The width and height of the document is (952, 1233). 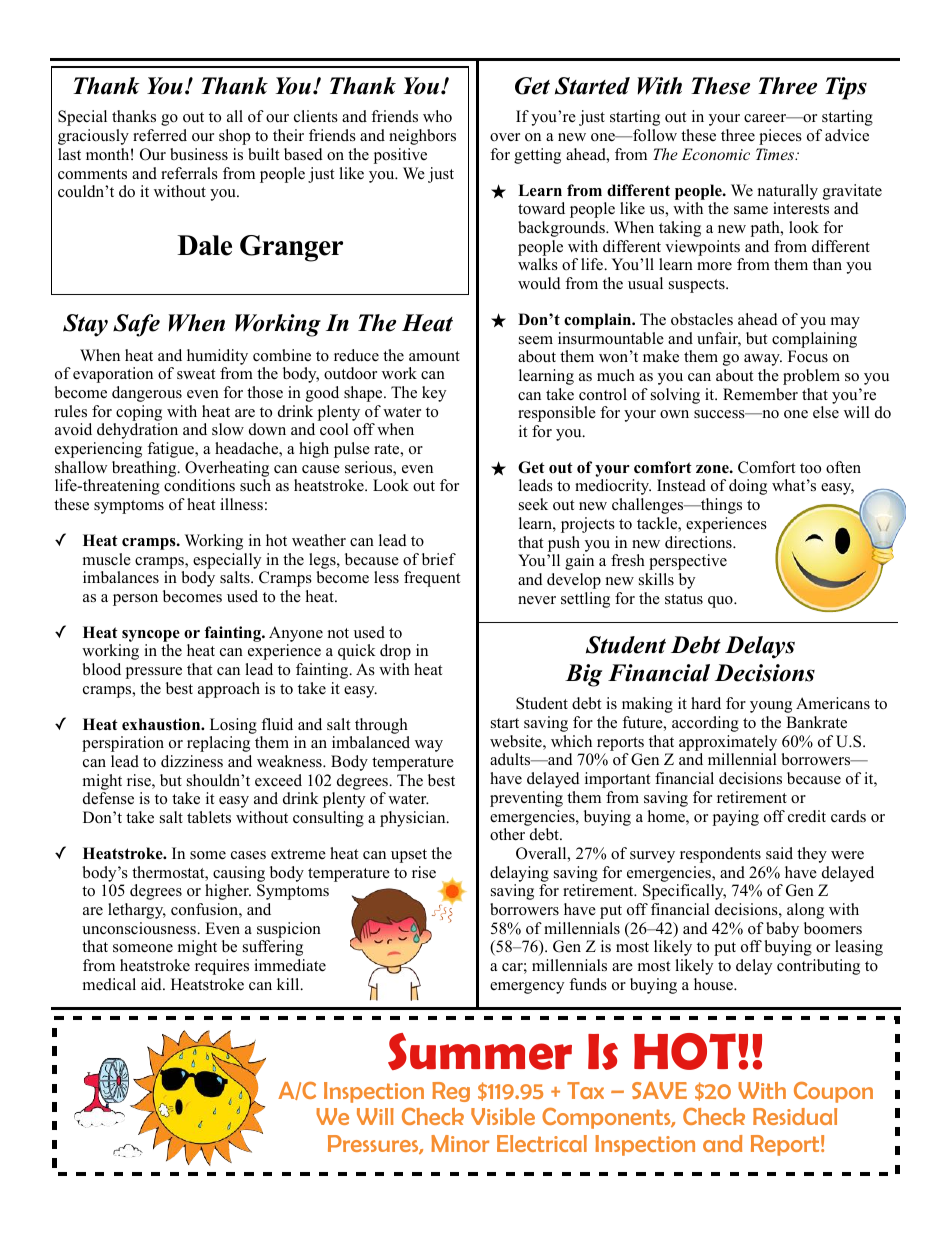 I want to click on paying, so click(x=736, y=818).
